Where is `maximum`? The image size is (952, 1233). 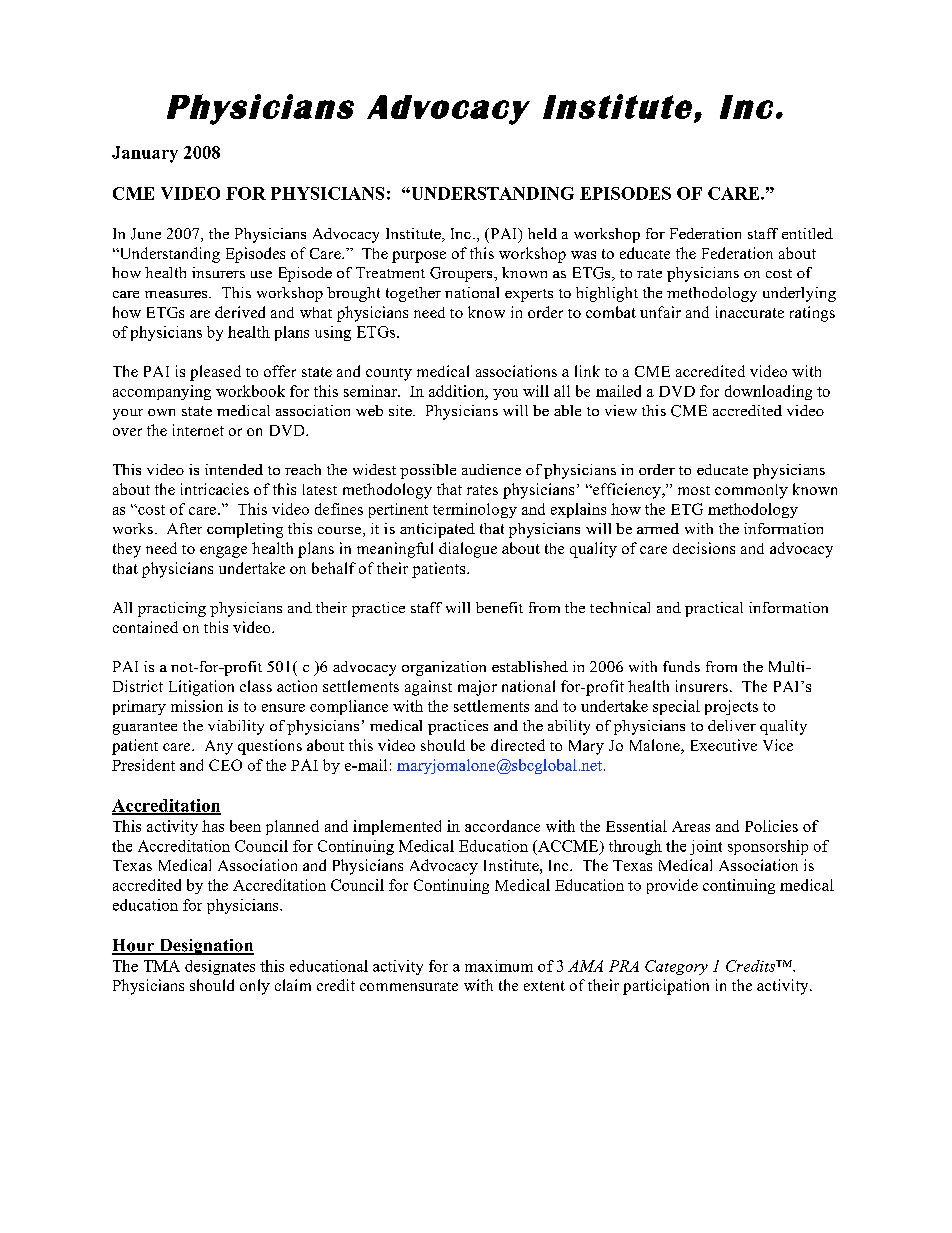 maximum is located at coordinates (499, 966).
